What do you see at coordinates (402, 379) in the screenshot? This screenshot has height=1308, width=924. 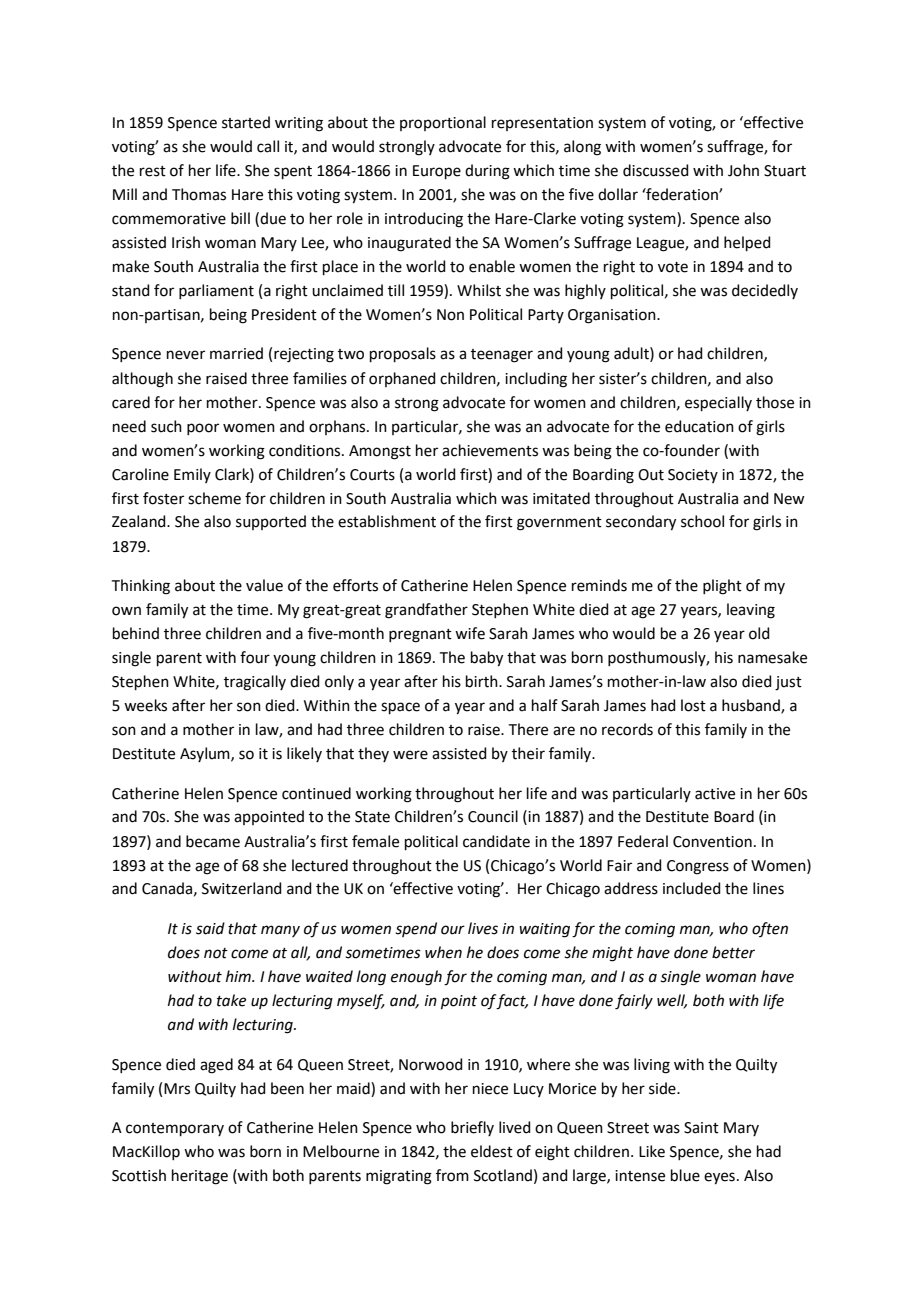 I see `orphaned` at bounding box center [402, 379].
